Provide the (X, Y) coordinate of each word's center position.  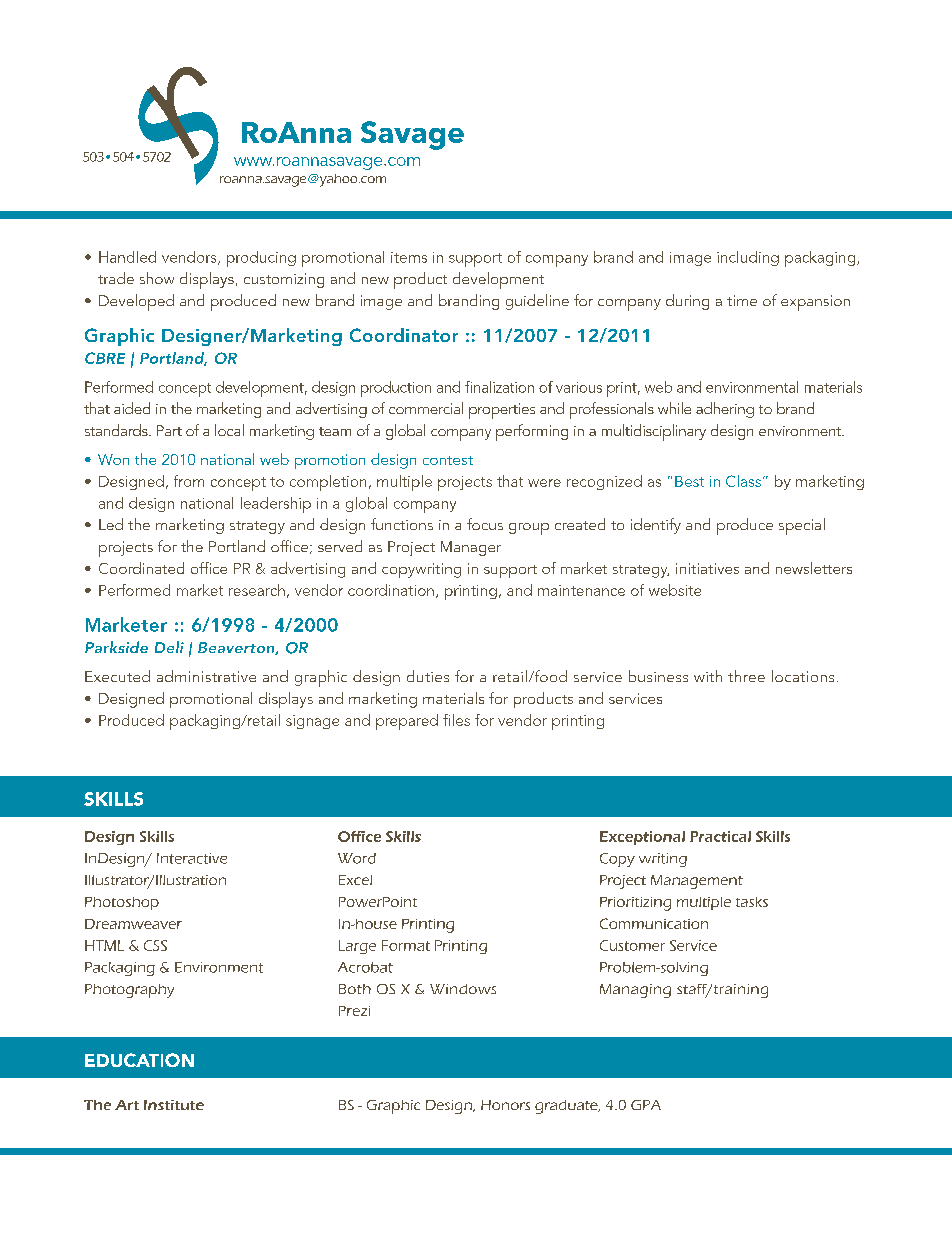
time (742, 300)
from (189, 481)
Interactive (192, 858)
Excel (355, 880)
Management (697, 882)
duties (428, 676)
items (409, 257)
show (157, 278)
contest (448, 460)
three (746, 676)
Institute (174, 1105)
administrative (206, 676)
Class (743, 481)
